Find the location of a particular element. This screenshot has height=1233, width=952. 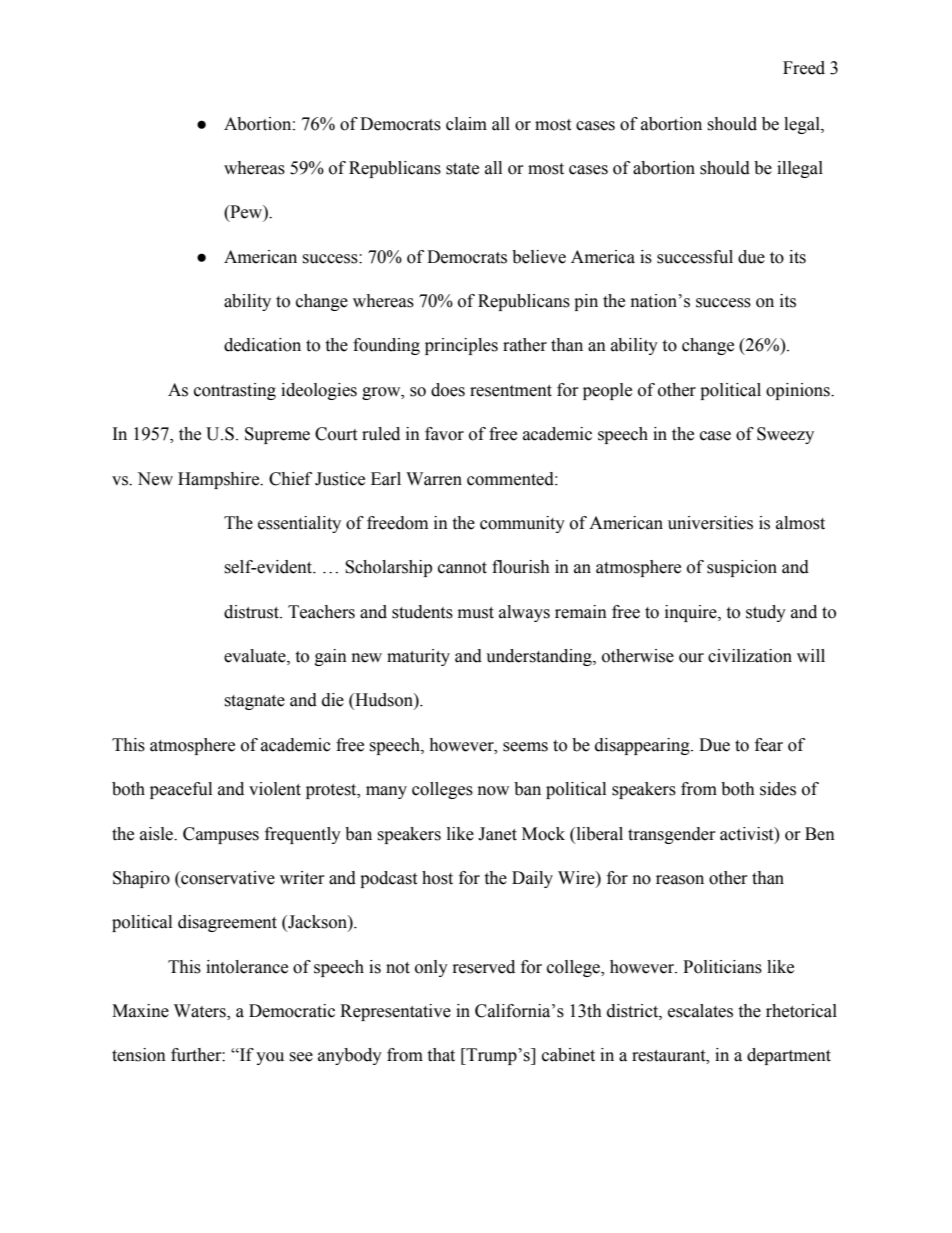

Waters is located at coordinates (201, 1012).
